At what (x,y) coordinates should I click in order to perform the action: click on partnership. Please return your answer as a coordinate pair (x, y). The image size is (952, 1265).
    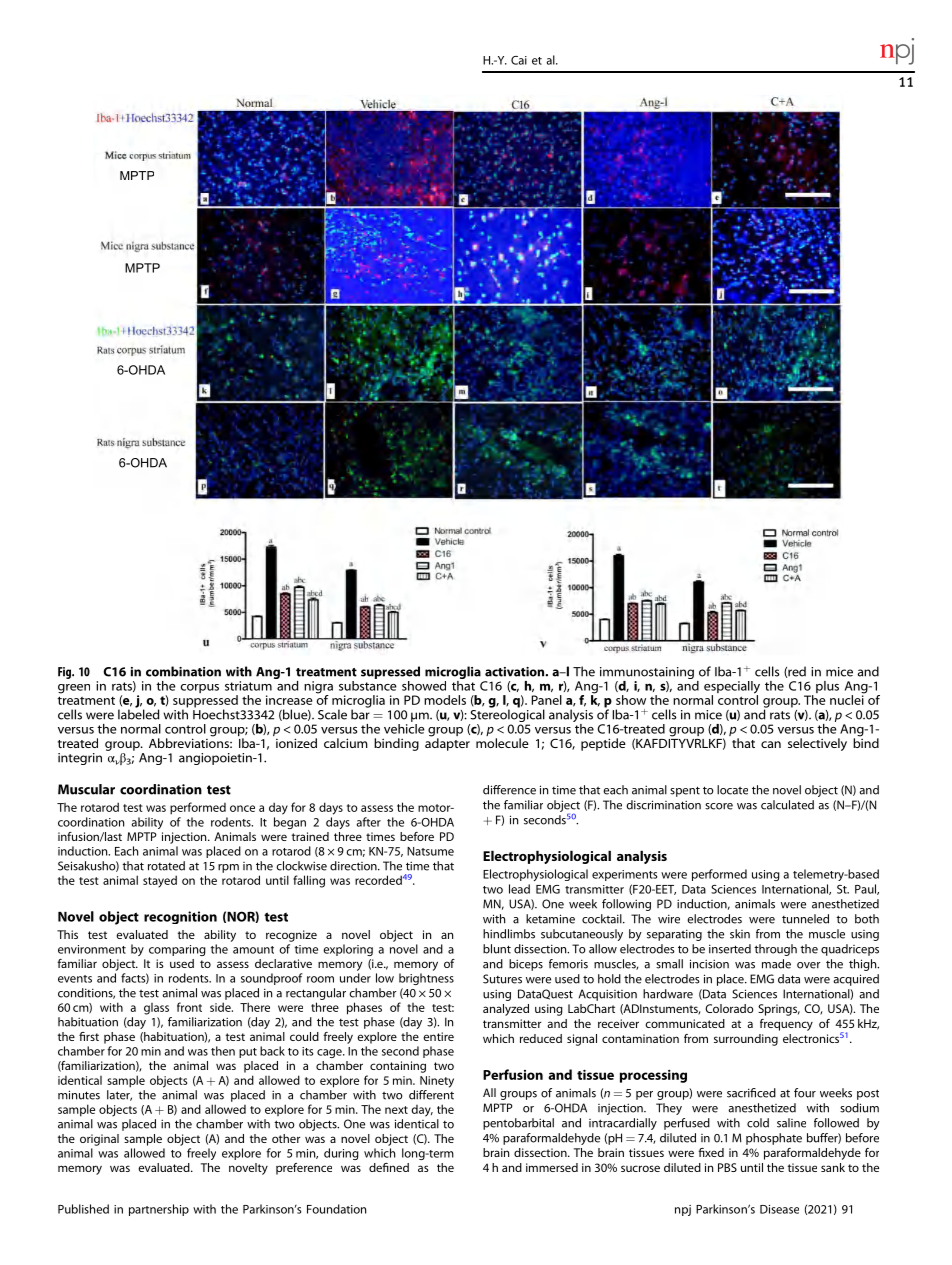
    Looking at the image, I should click on (159, 1210).
